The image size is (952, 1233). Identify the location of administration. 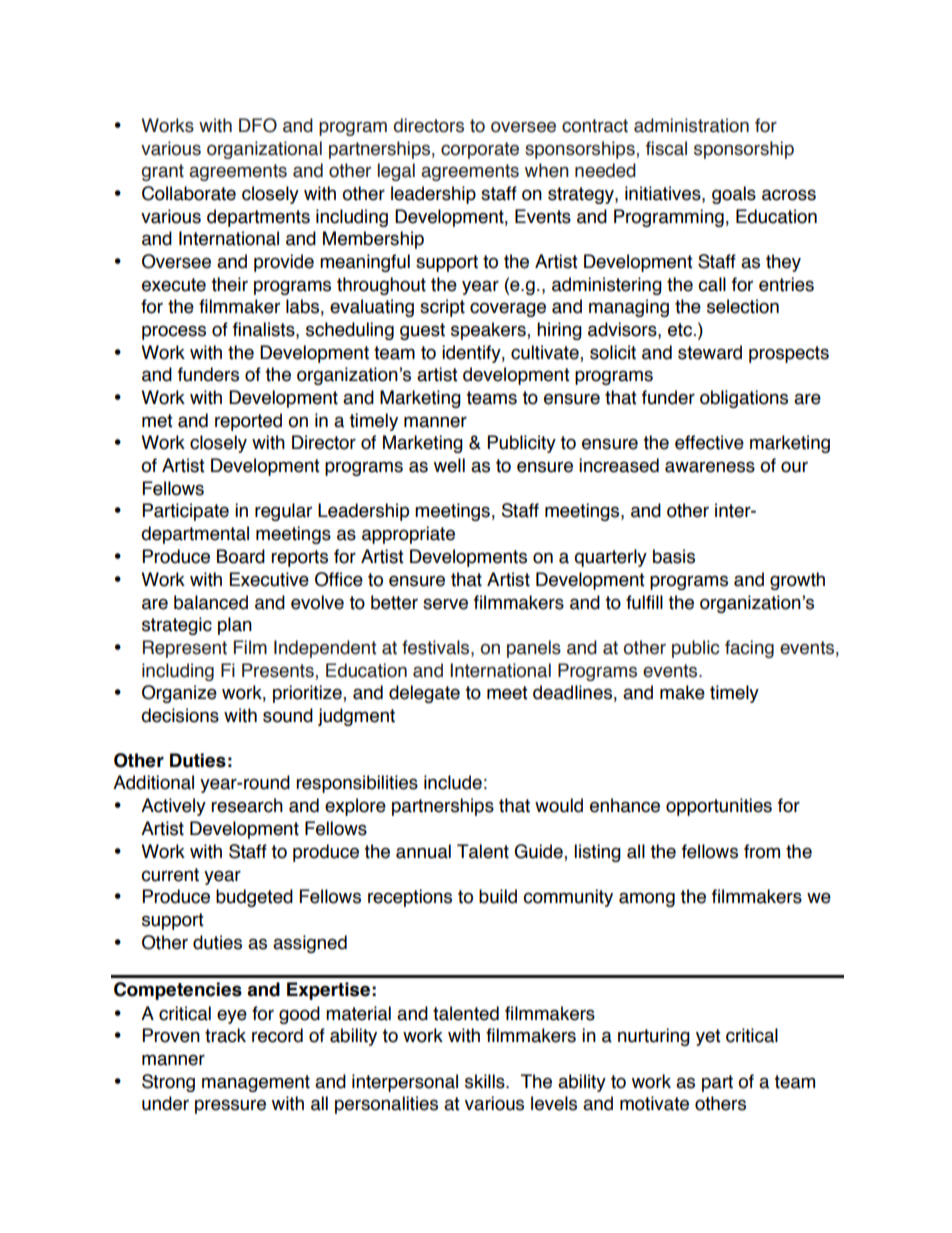
(691, 125).
